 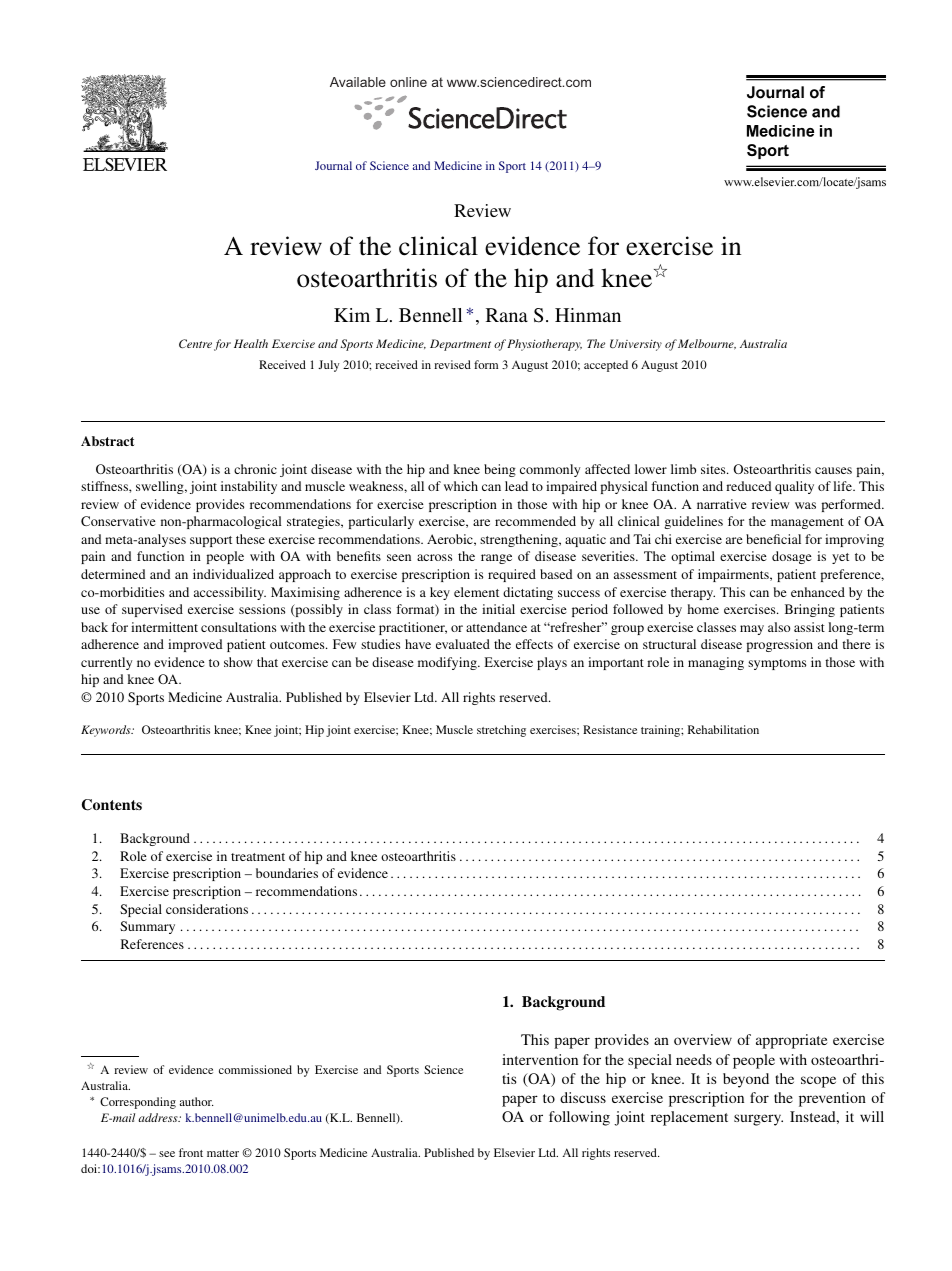 What do you see at coordinates (723, 729) in the screenshot?
I see `Rehabilitation` at bounding box center [723, 729].
